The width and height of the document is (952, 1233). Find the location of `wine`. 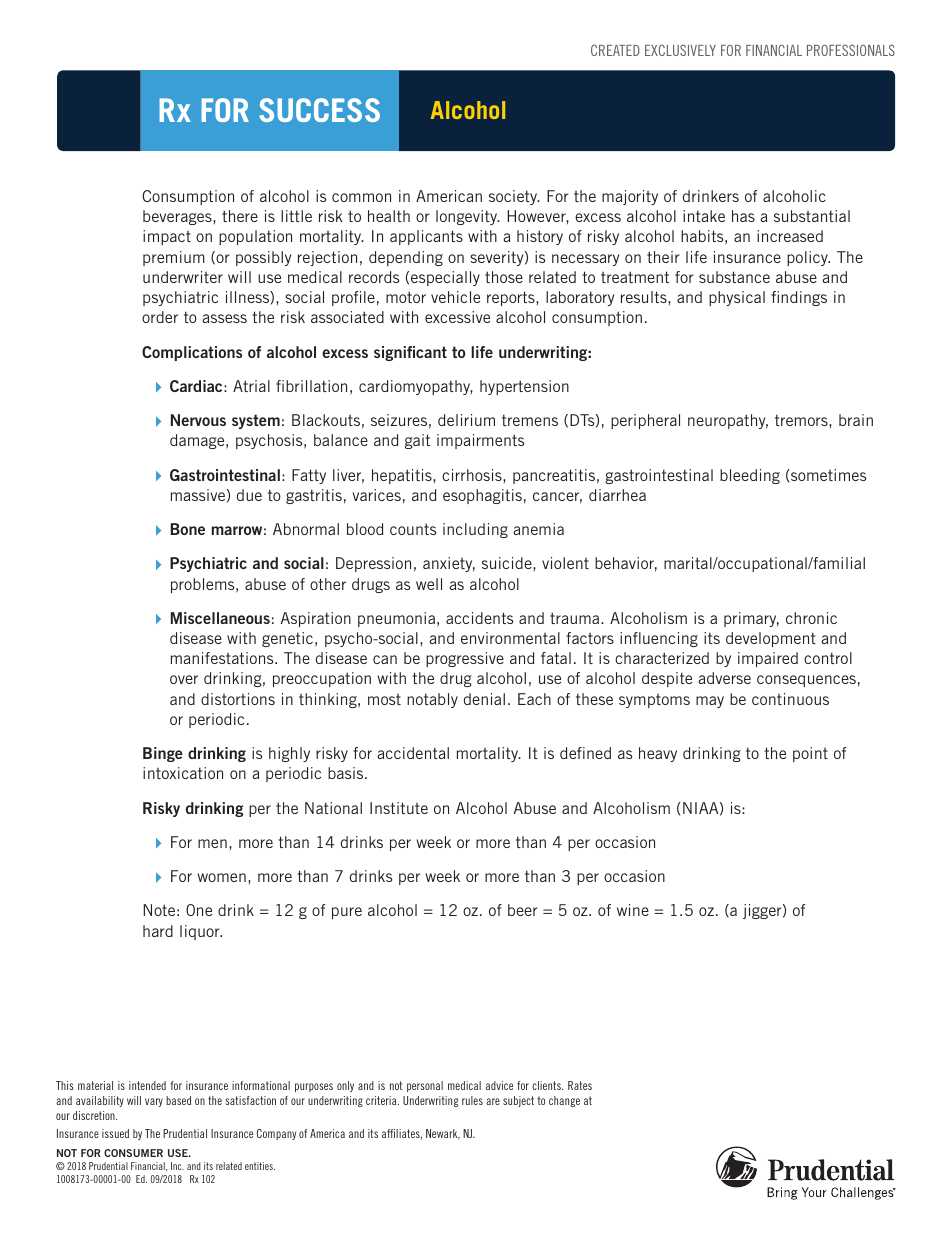

wine is located at coordinates (633, 910).
